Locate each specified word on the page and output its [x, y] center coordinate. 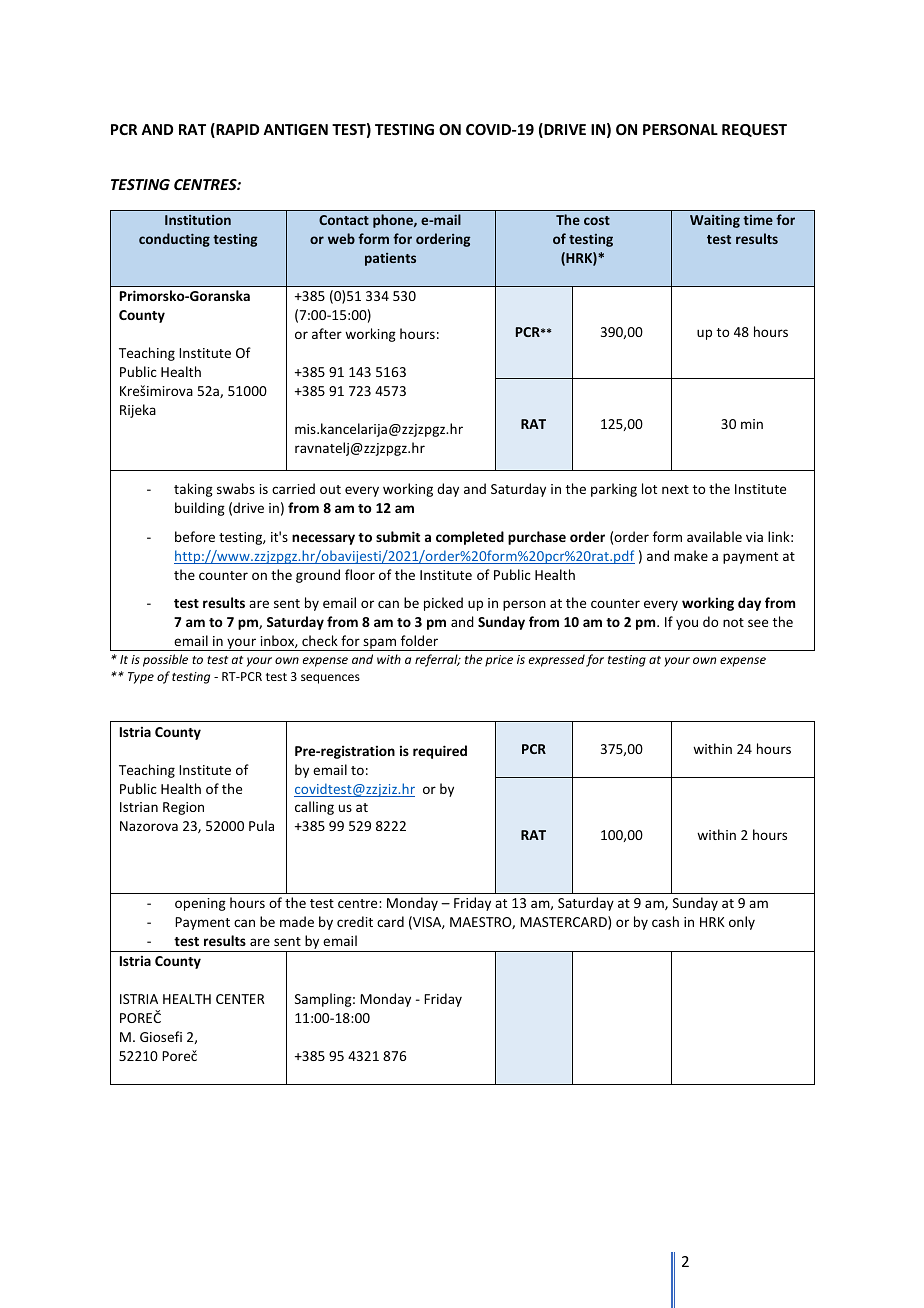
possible [165, 660]
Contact [344, 220]
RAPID [236, 130]
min [752, 424]
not [733, 622]
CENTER [240, 999]
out [330, 489]
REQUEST [754, 130]
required [440, 752]
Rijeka [138, 411]
